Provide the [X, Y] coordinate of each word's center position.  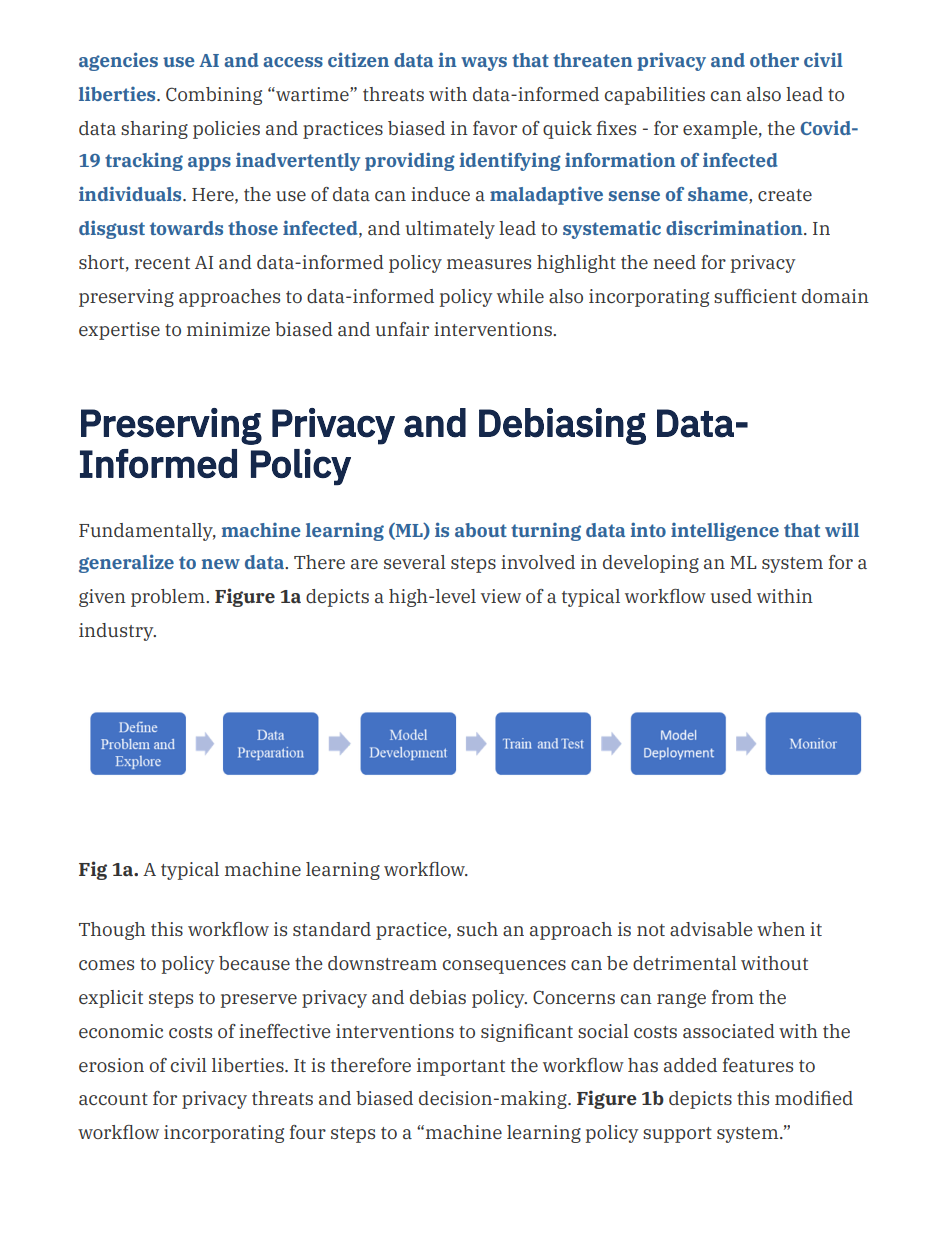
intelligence [725, 531]
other [774, 60]
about [481, 530]
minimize [228, 329]
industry [117, 632]
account [113, 1099]
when [781, 929]
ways [484, 64]
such [477, 929]
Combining [214, 96]
